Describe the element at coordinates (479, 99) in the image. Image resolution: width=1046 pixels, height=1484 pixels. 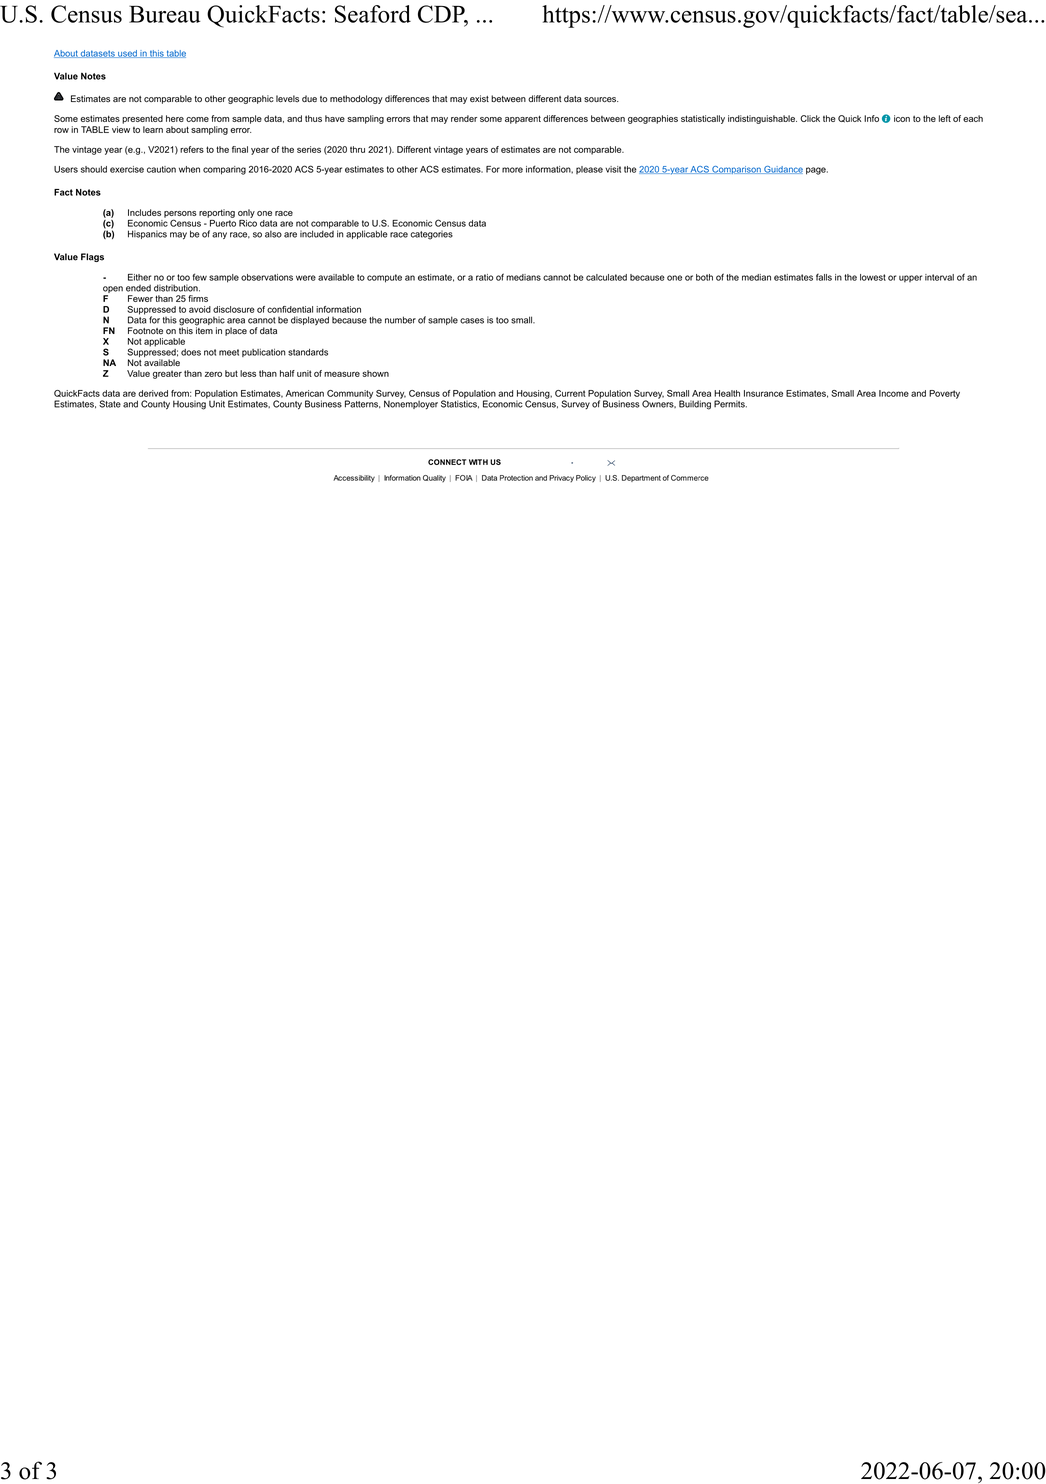
I see `exist` at that location.
